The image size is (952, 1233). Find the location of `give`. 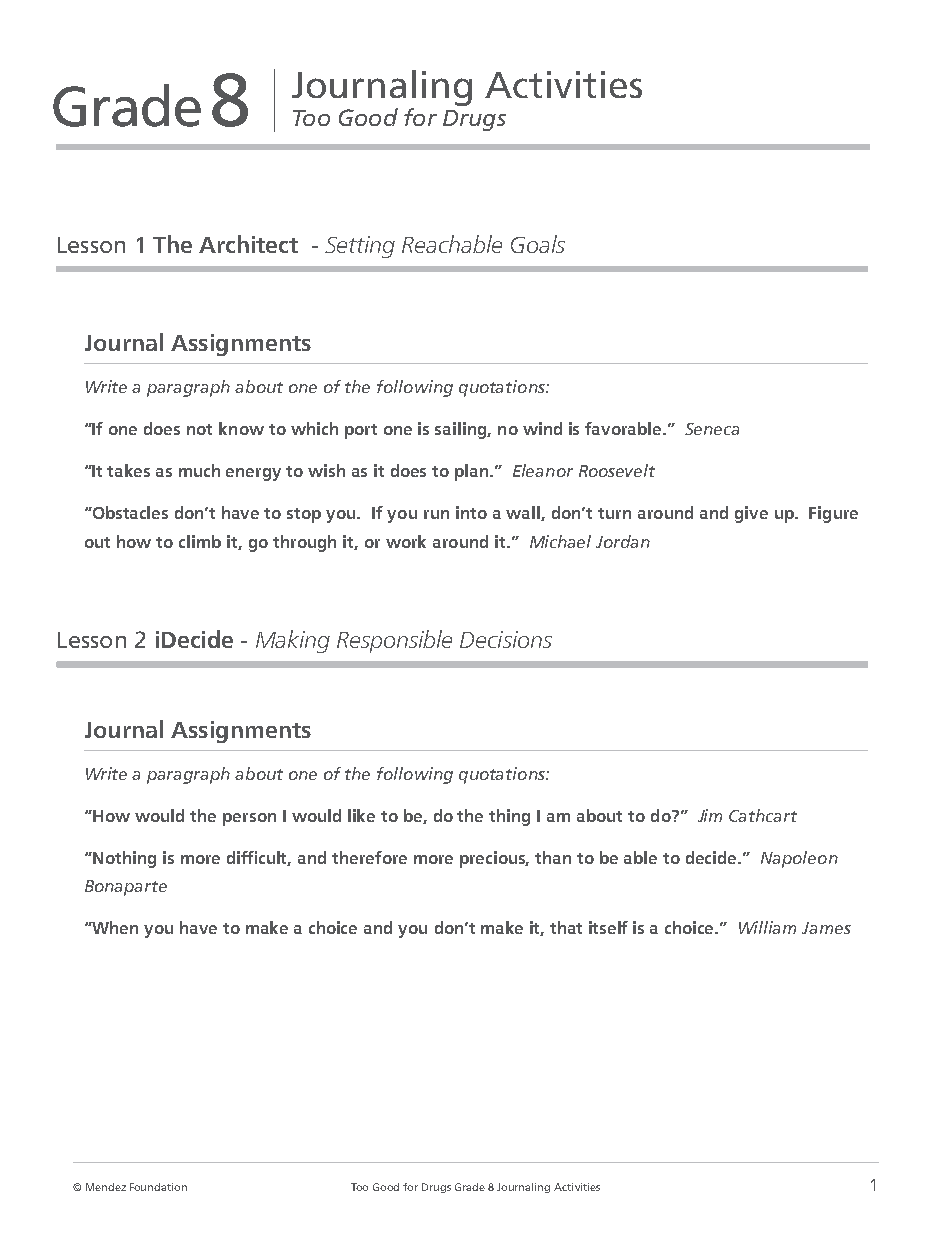

give is located at coordinates (751, 514).
